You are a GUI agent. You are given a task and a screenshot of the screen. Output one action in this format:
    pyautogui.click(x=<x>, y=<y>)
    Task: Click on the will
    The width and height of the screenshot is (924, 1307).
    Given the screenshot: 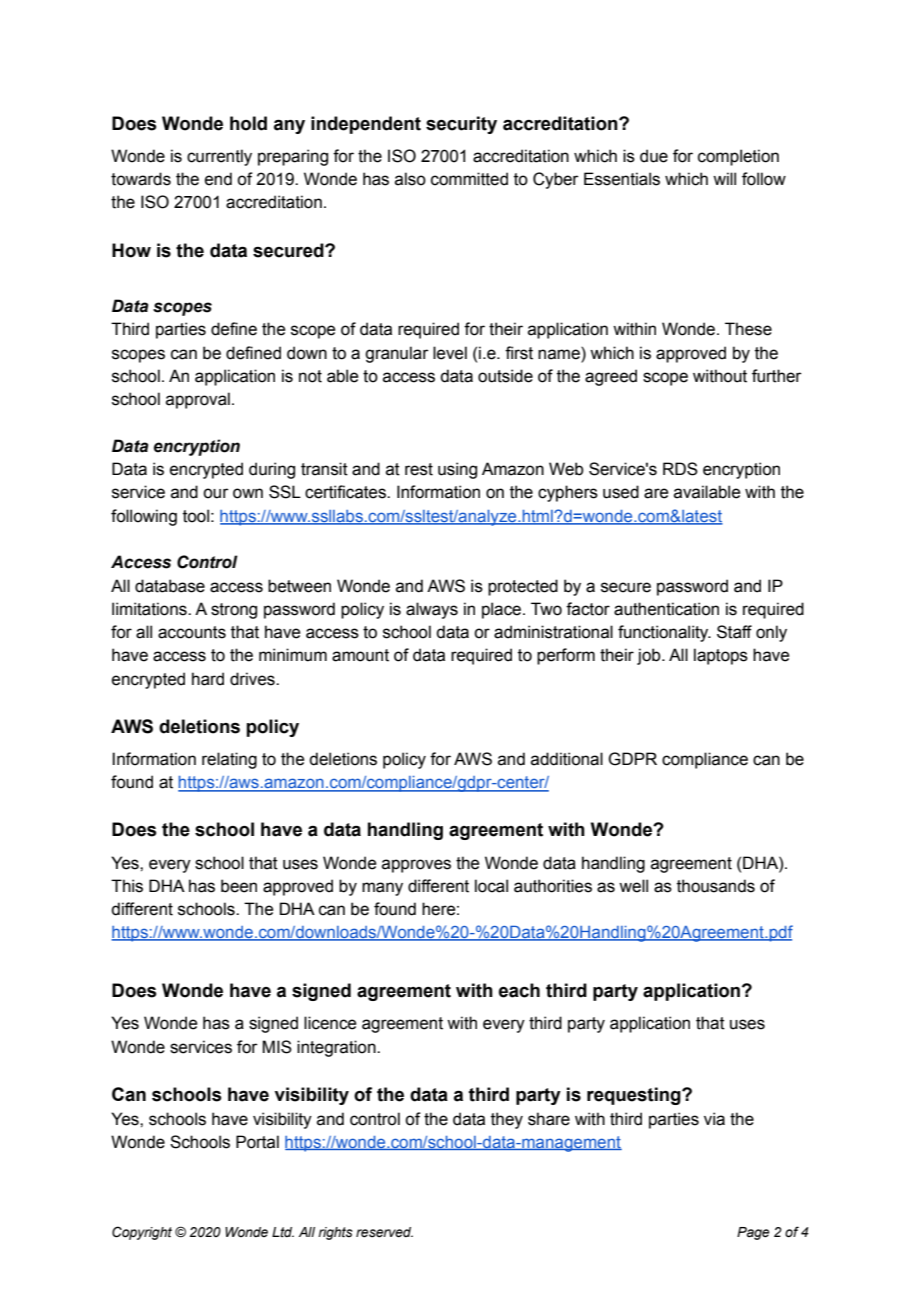 What is the action you would take?
    pyautogui.click(x=724, y=178)
